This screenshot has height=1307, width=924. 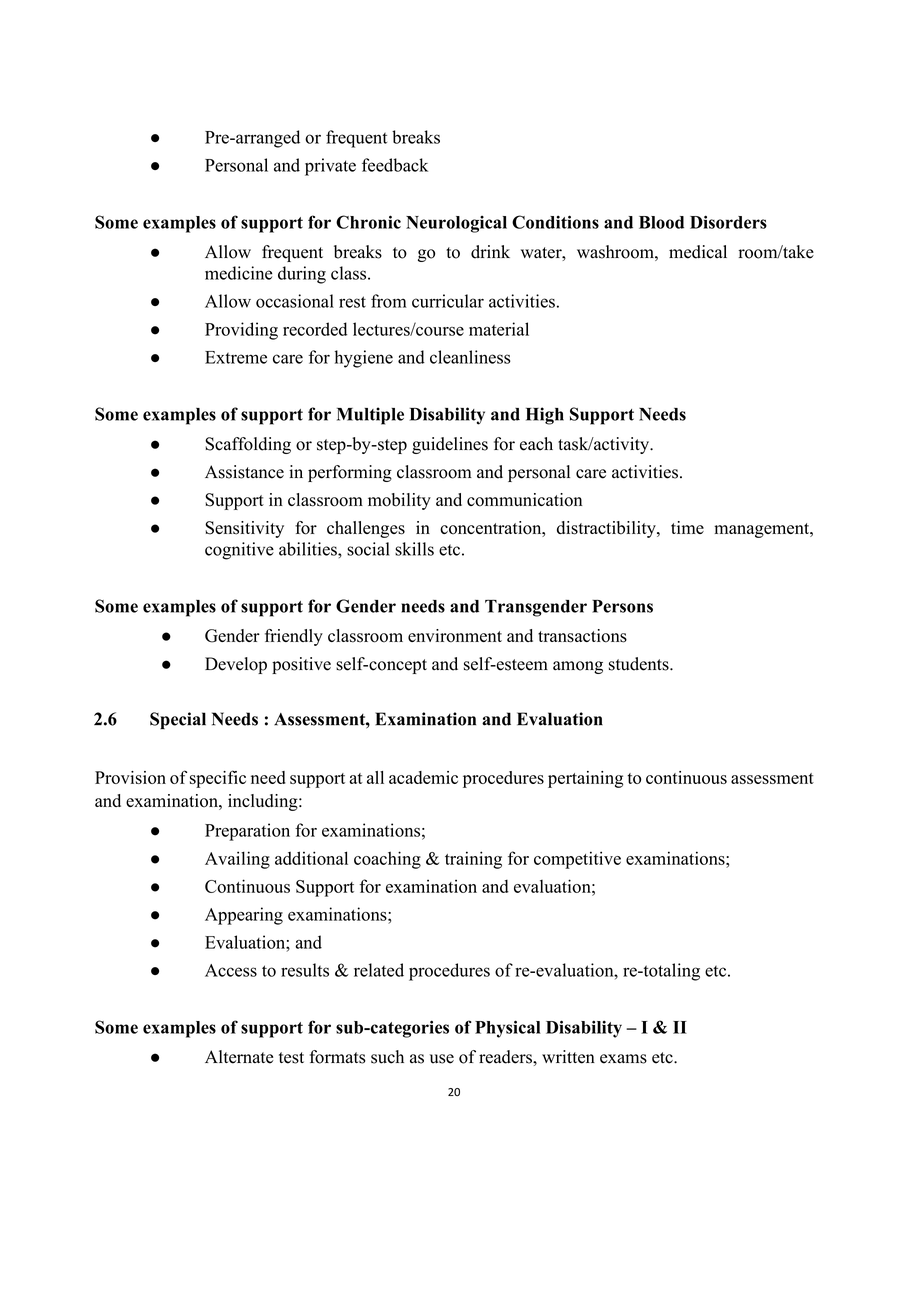 What do you see at coordinates (623, 1059) in the screenshot?
I see `exams` at bounding box center [623, 1059].
